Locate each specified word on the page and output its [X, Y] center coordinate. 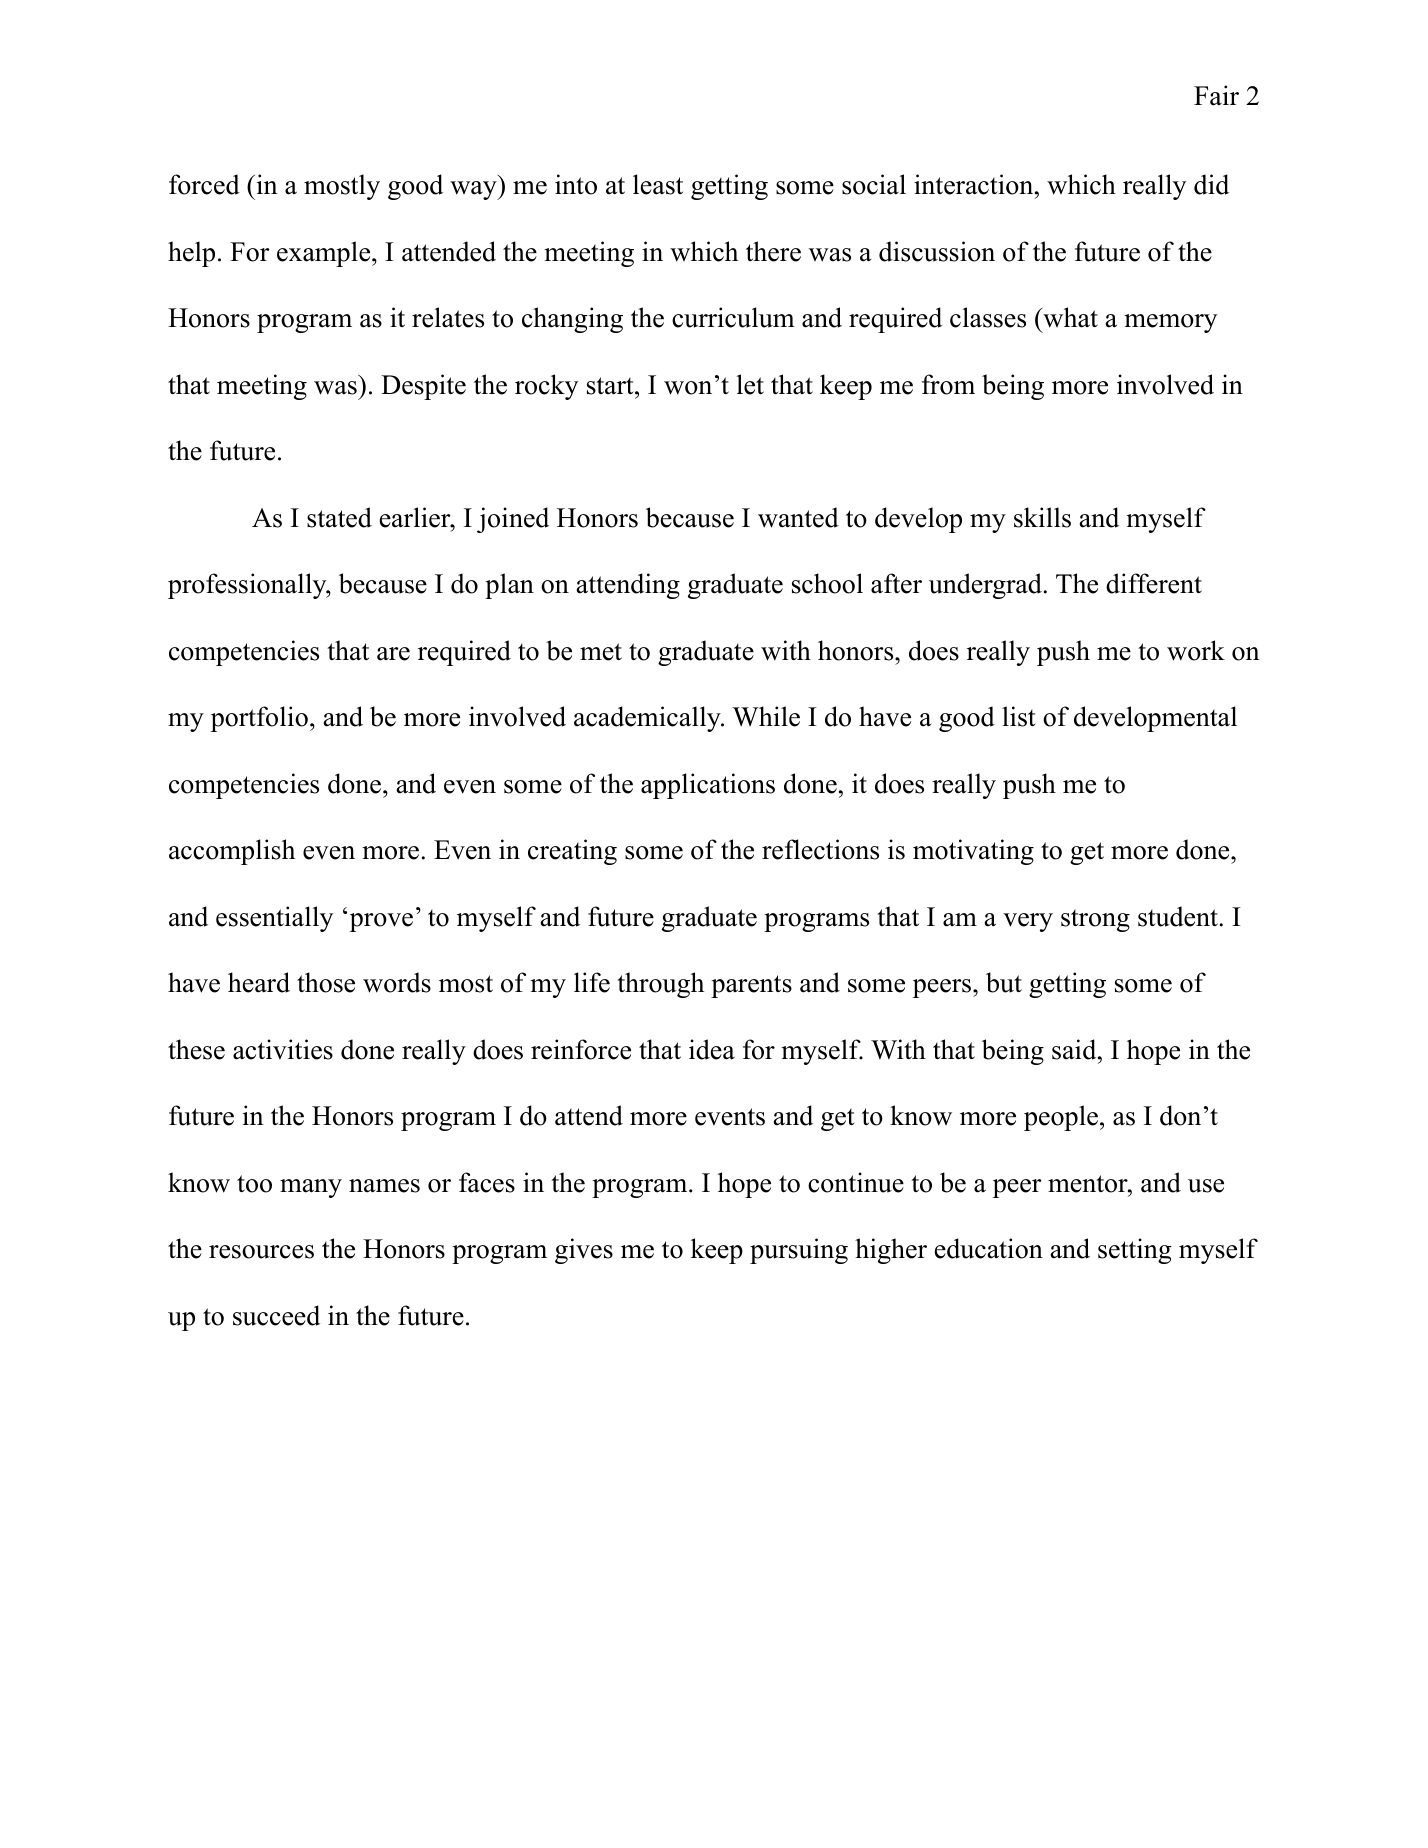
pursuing [799, 1251]
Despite [423, 387]
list [1019, 716]
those [326, 982]
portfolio [259, 719]
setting [1135, 1251]
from [948, 384]
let [750, 384]
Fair [1216, 95]
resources [261, 1252]
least [658, 184]
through [660, 985]
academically [648, 719]
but [1004, 982]
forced [204, 184]
